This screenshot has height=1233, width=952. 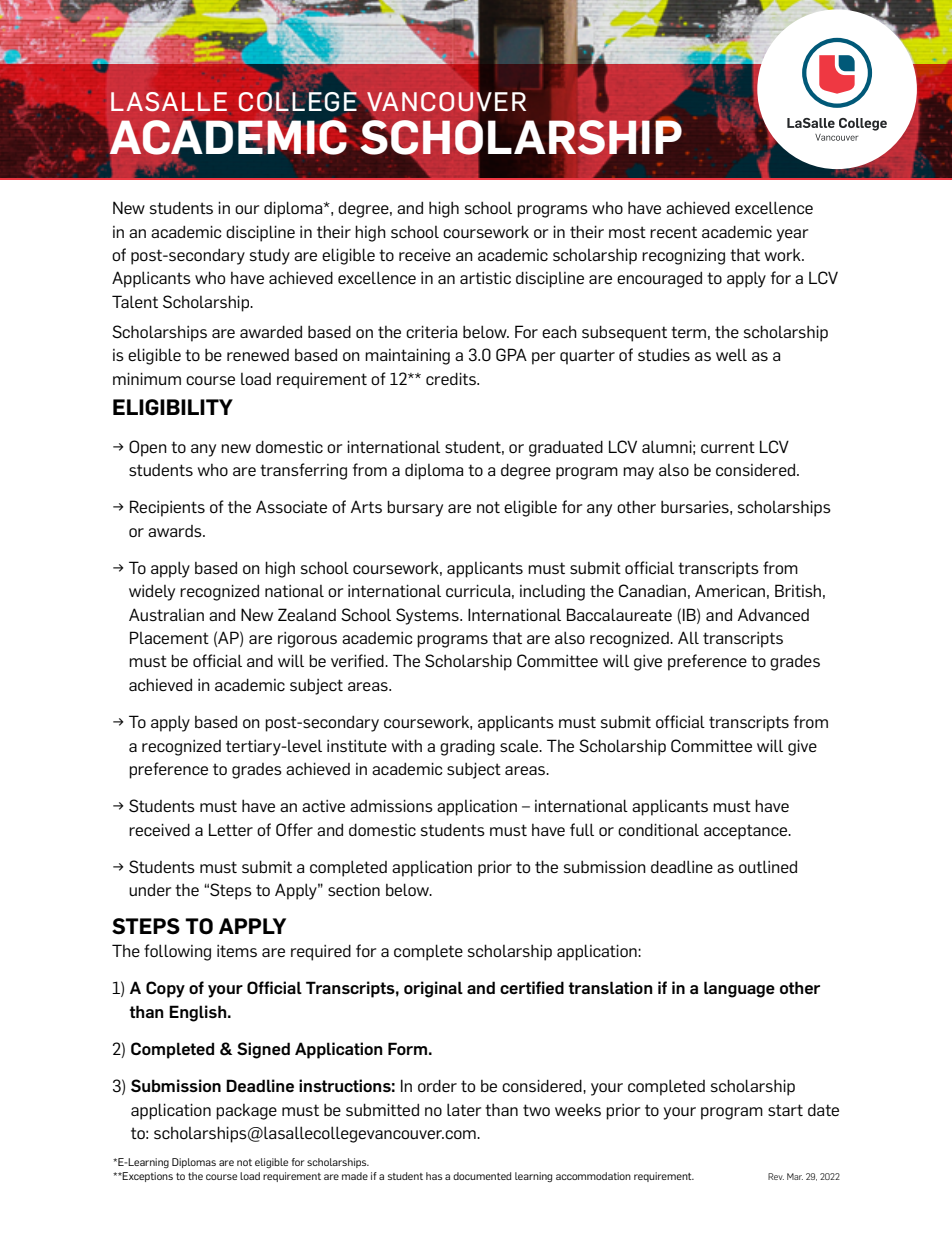 I want to click on study, so click(x=270, y=256).
